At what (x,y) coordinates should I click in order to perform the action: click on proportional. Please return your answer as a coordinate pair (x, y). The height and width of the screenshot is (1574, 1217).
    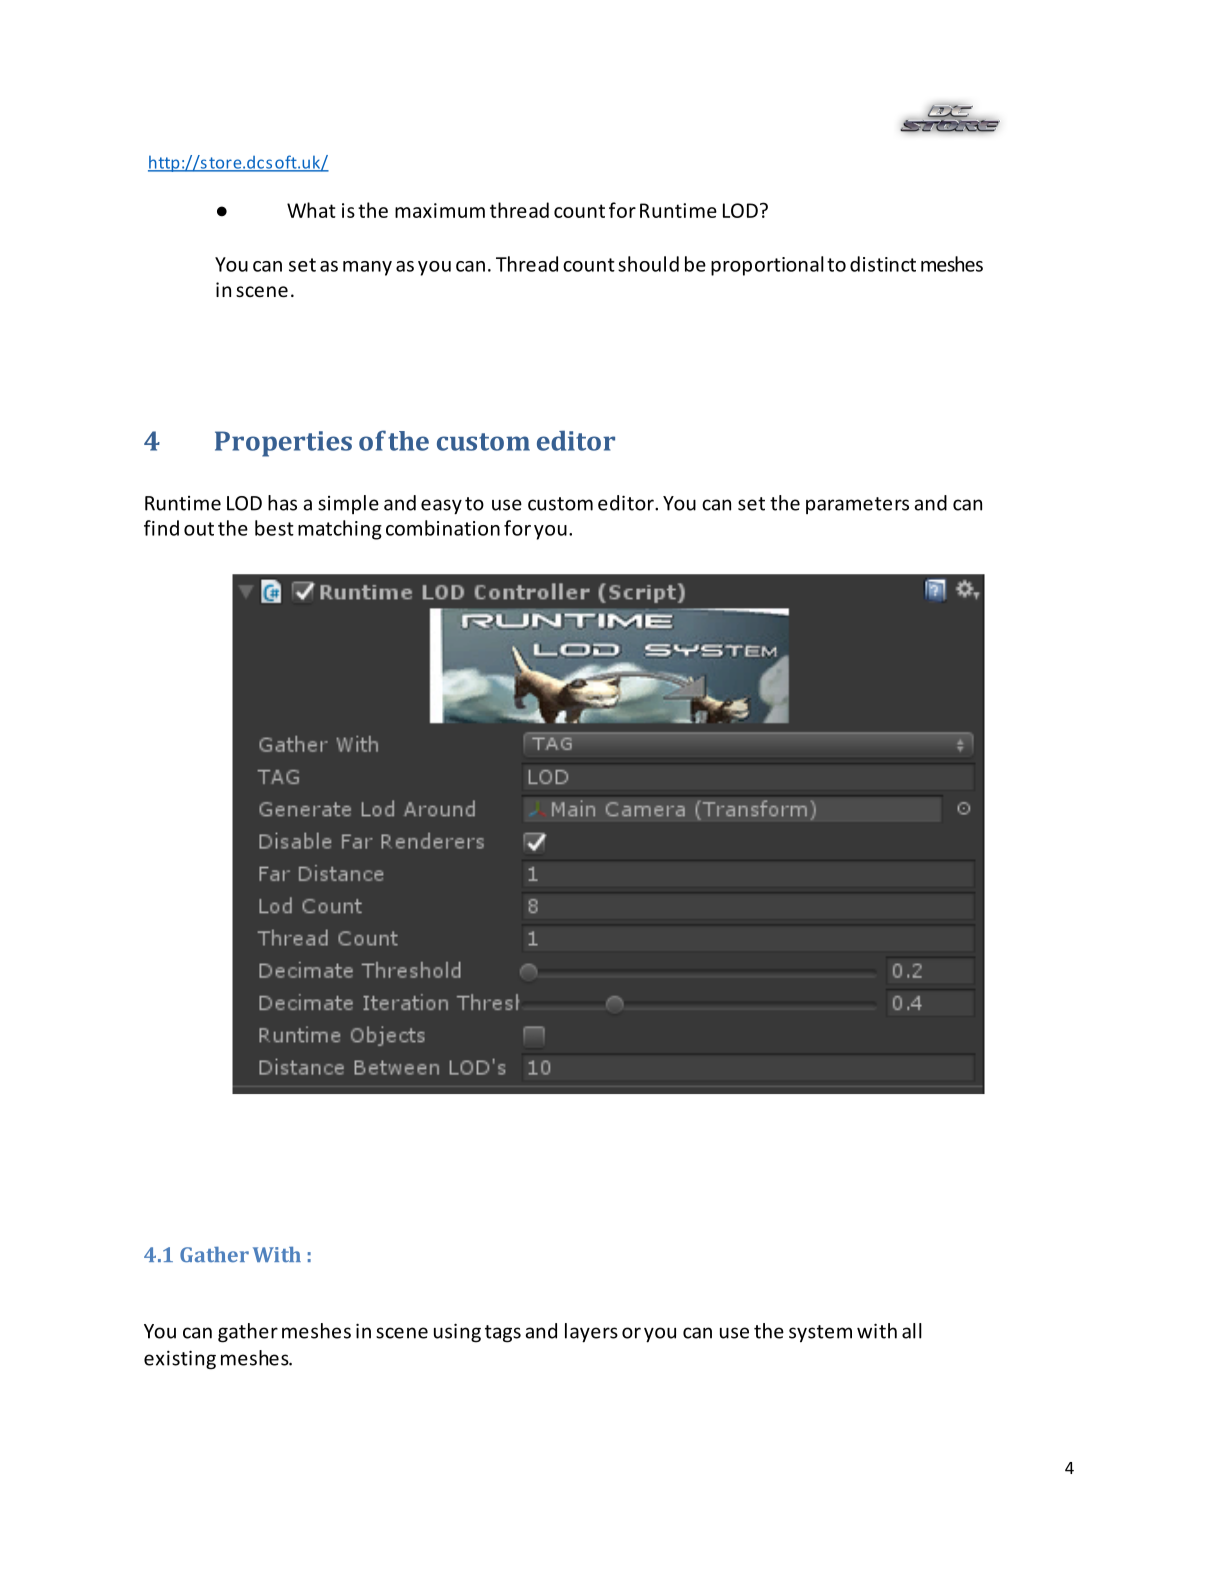
    Looking at the image, I should click on (767, 266).
